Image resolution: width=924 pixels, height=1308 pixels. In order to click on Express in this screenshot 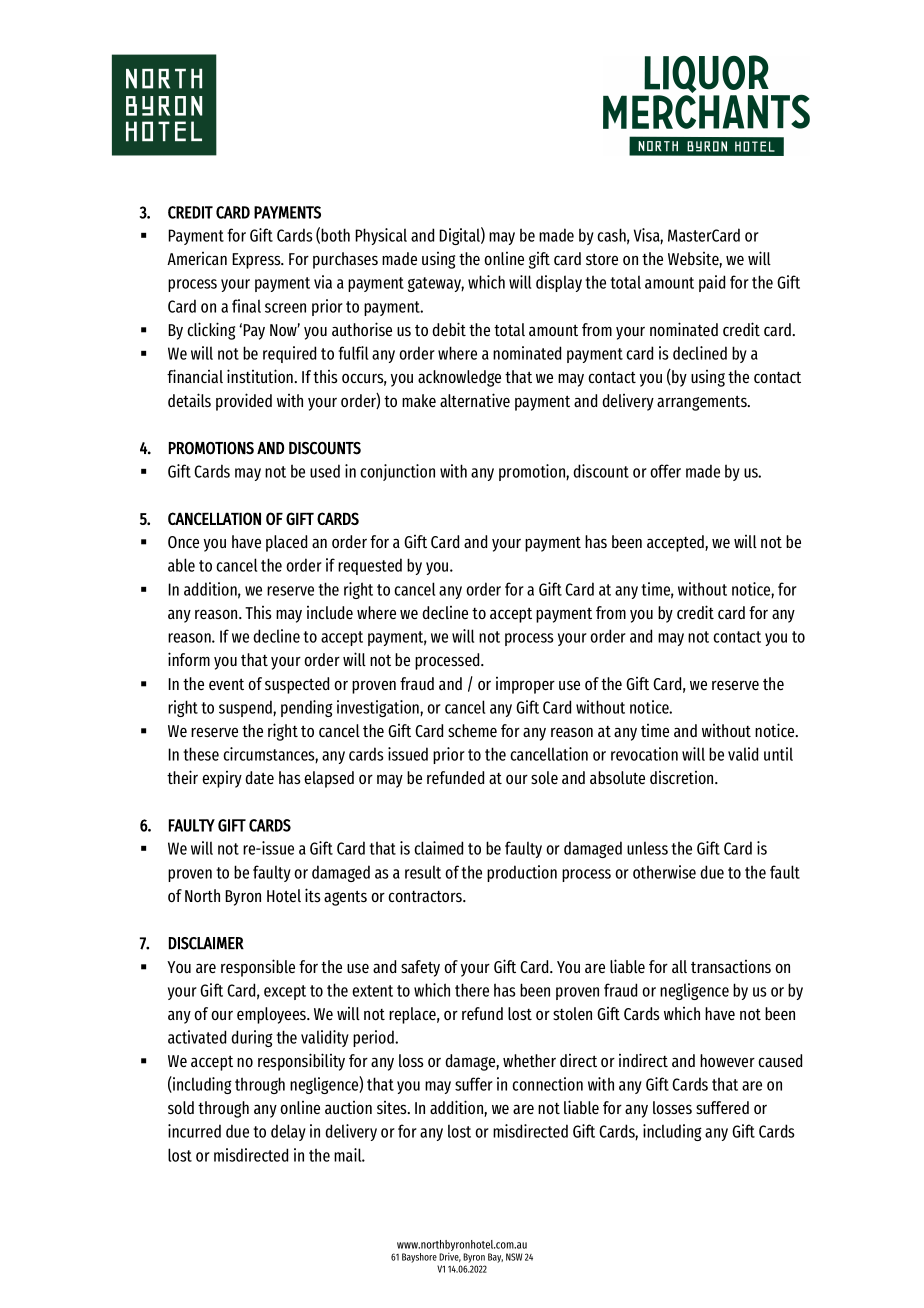, I will do `click(257, 261)`.
